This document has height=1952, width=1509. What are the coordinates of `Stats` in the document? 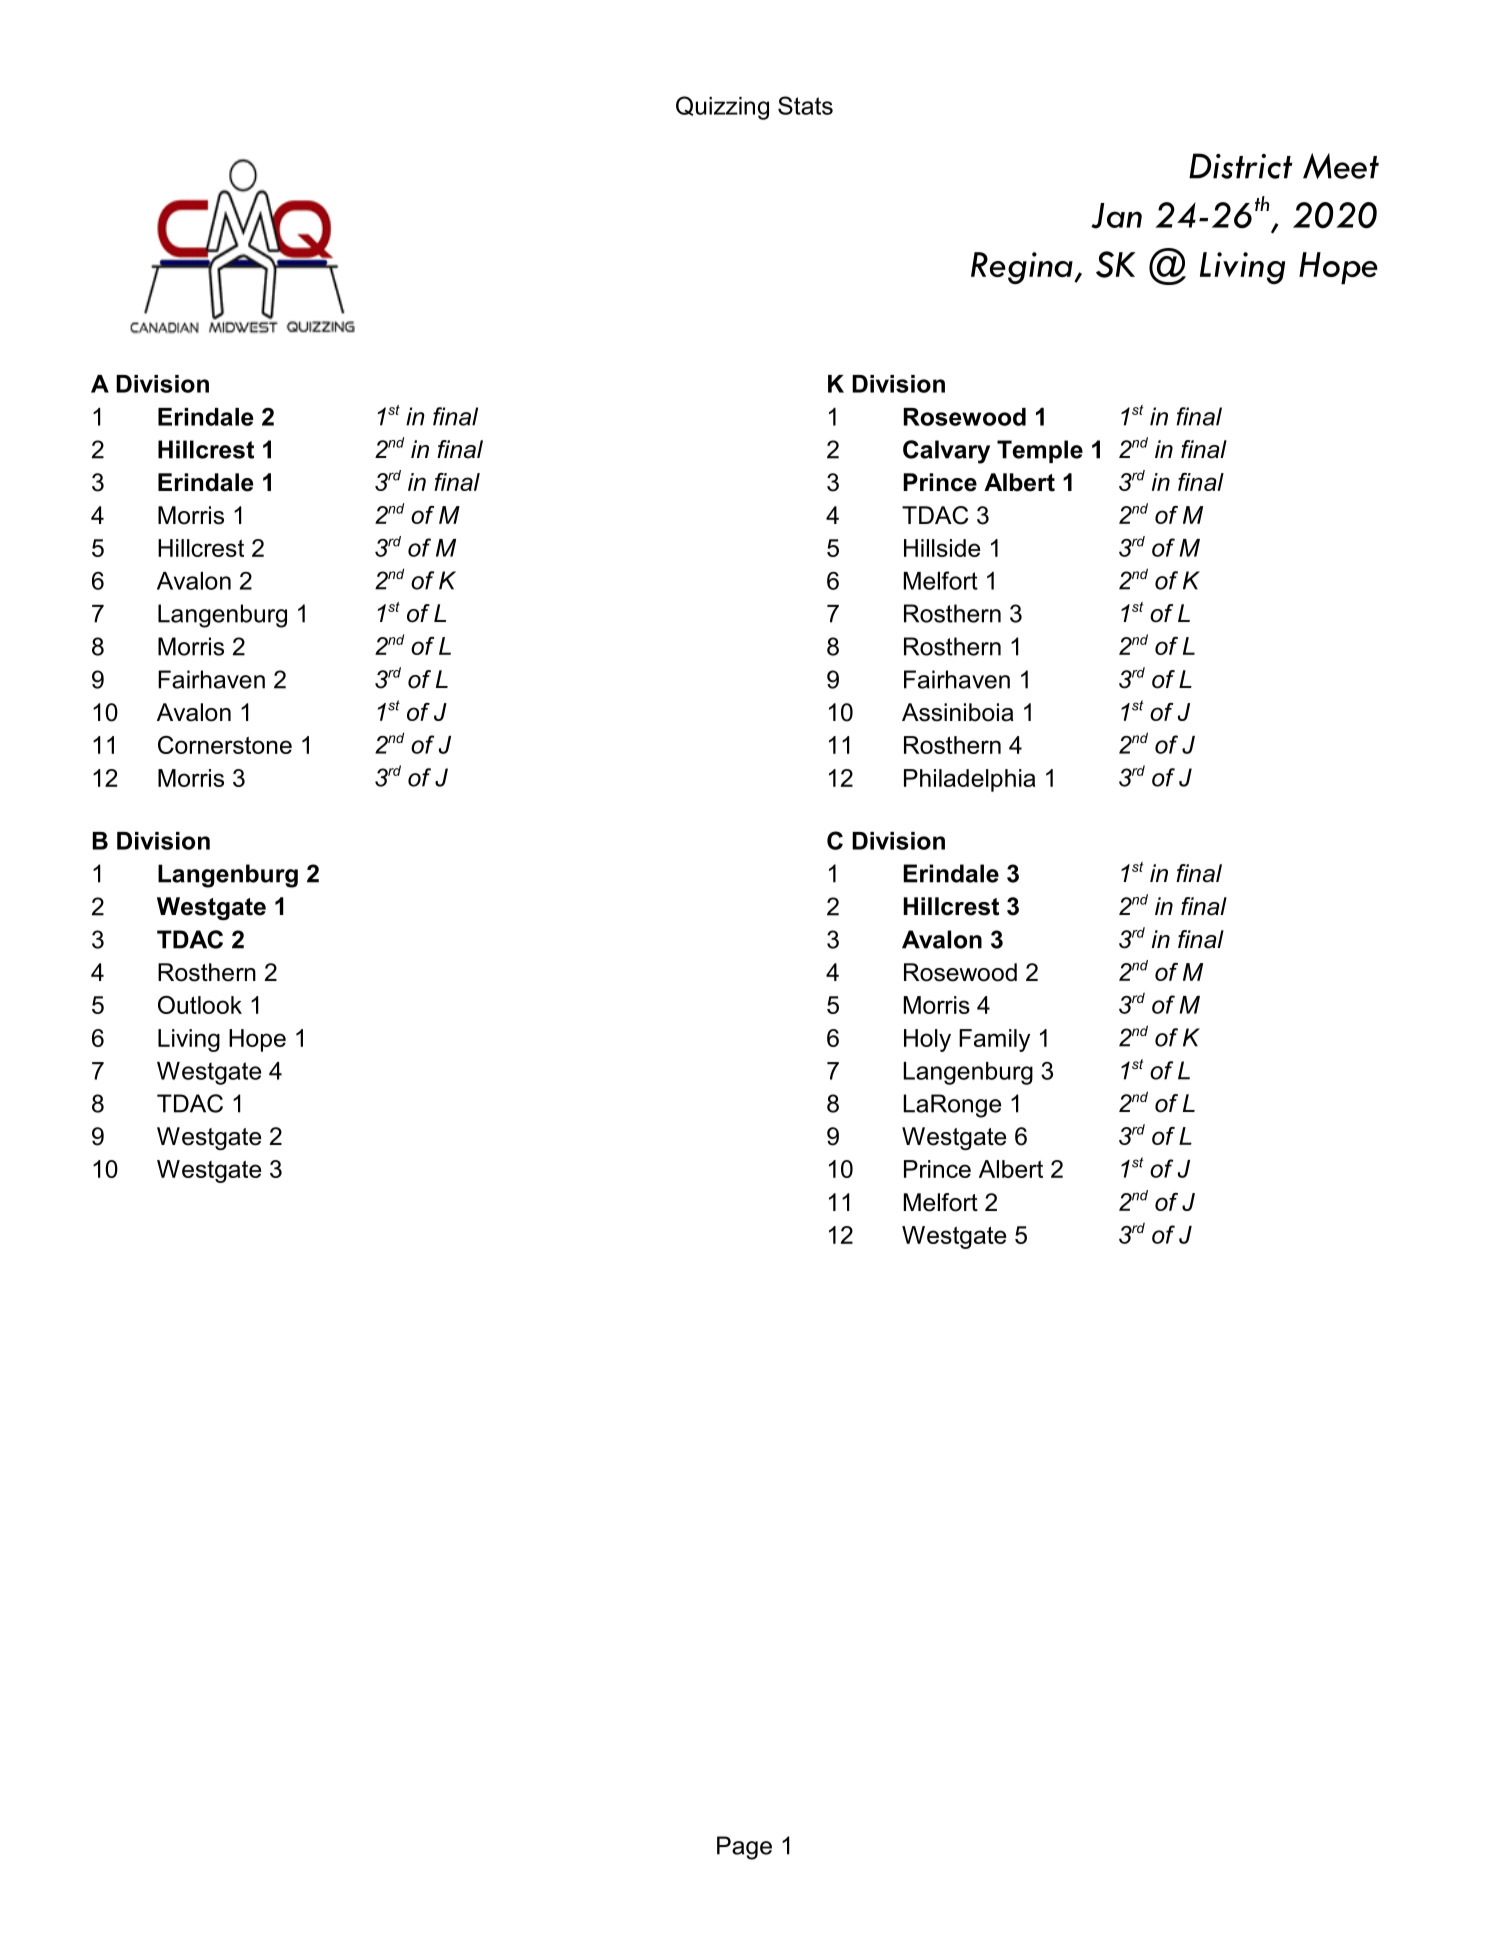 It's located at (805, 105).
